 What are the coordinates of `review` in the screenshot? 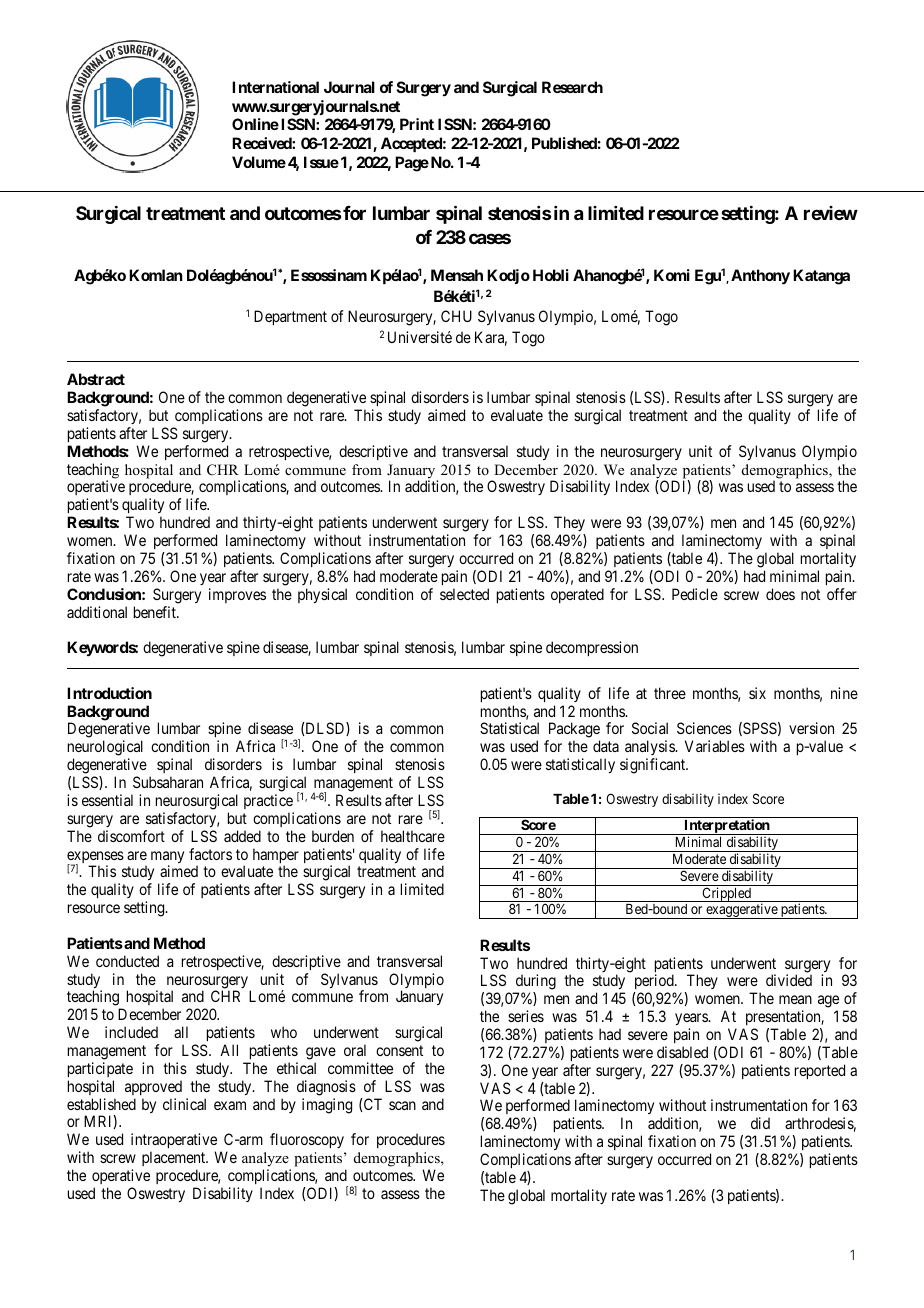 It's located at (831, 213).
